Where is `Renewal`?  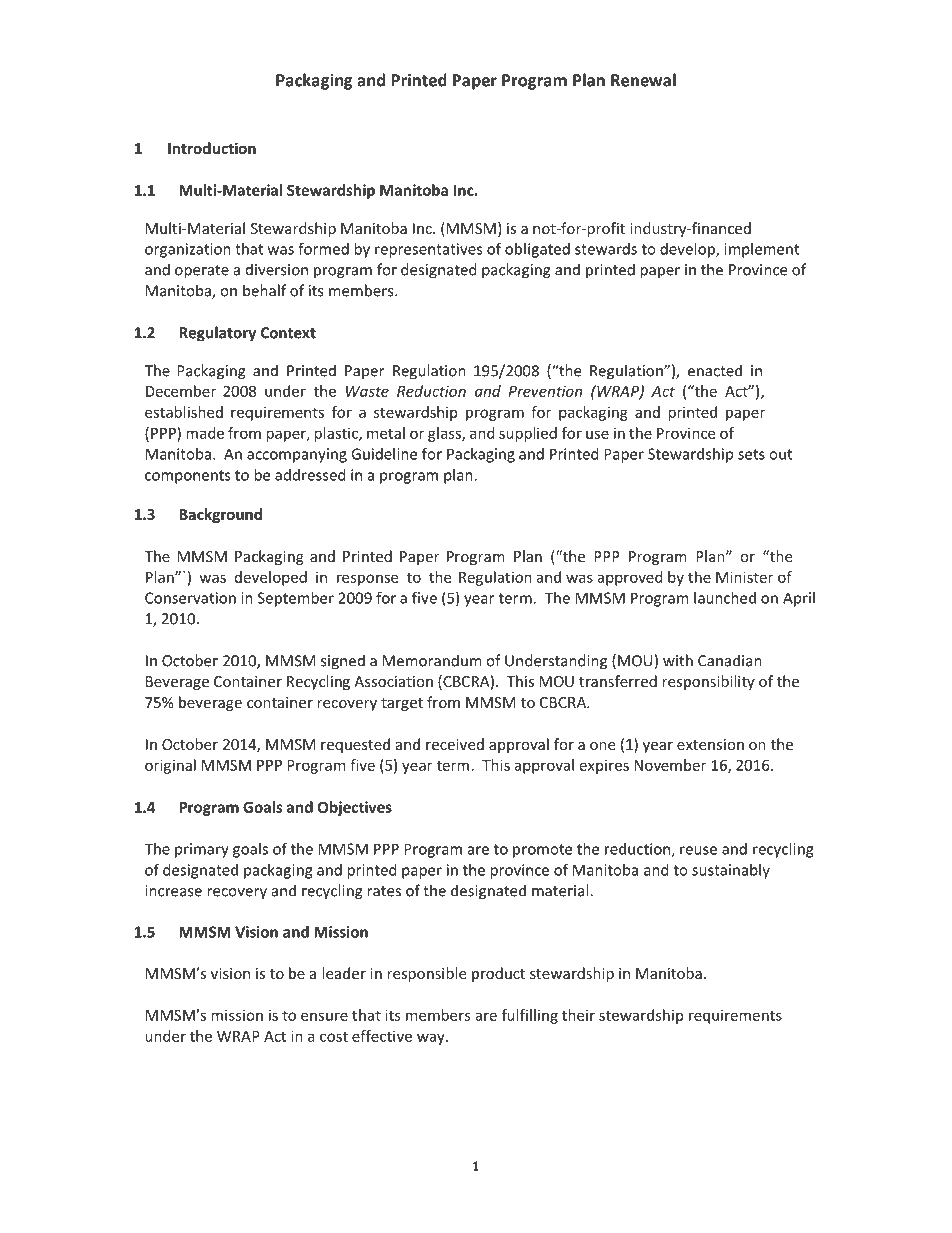 Renewal is located at coordinates (643, 80).
